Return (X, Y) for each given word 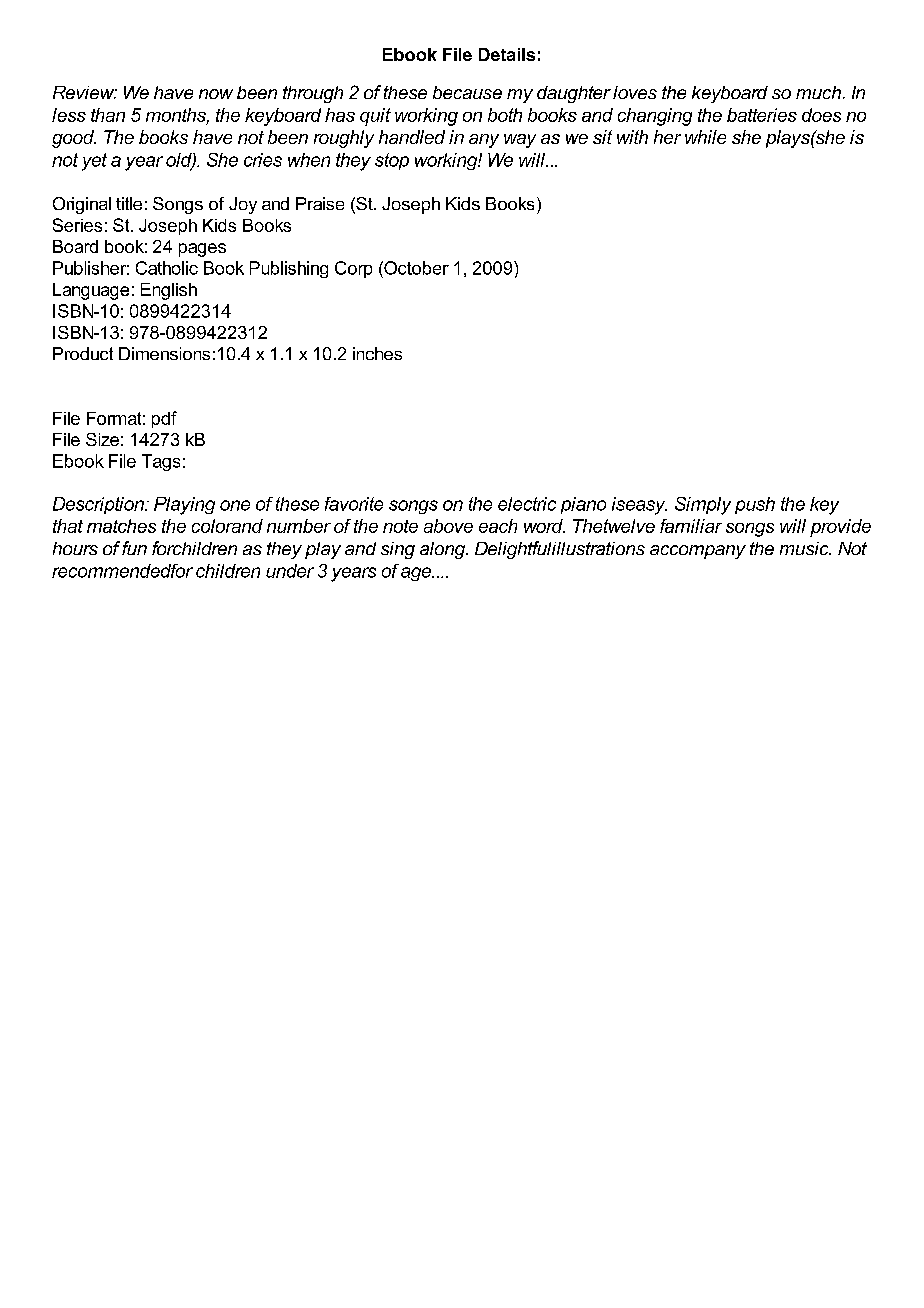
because (467, 92)
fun (134, 548)
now (216, 94)
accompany (698, 552)
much (818, 92)
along (444, 550)
